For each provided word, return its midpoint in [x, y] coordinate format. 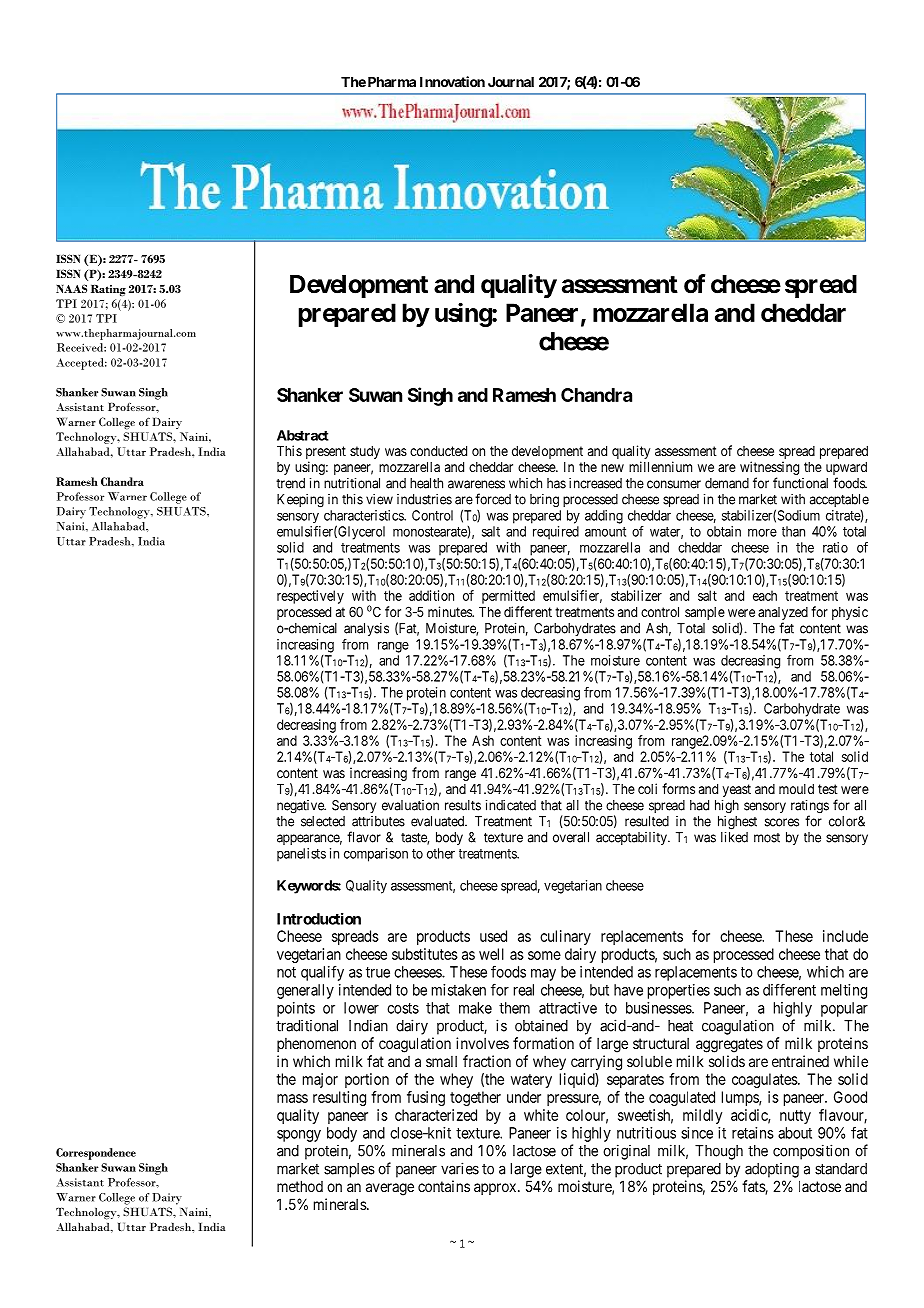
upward [846, 470]
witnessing [769, 469]
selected [323, 821]
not [286, 972]
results [463, 805]
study [365, 452]
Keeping [300, 501]
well [491, 954]
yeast [736, 790]
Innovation [452, 81]
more [762, 533]
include [845, 936]
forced [493, 499]
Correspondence [96, 1154]
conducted [438, 451]
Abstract [303, 435]
